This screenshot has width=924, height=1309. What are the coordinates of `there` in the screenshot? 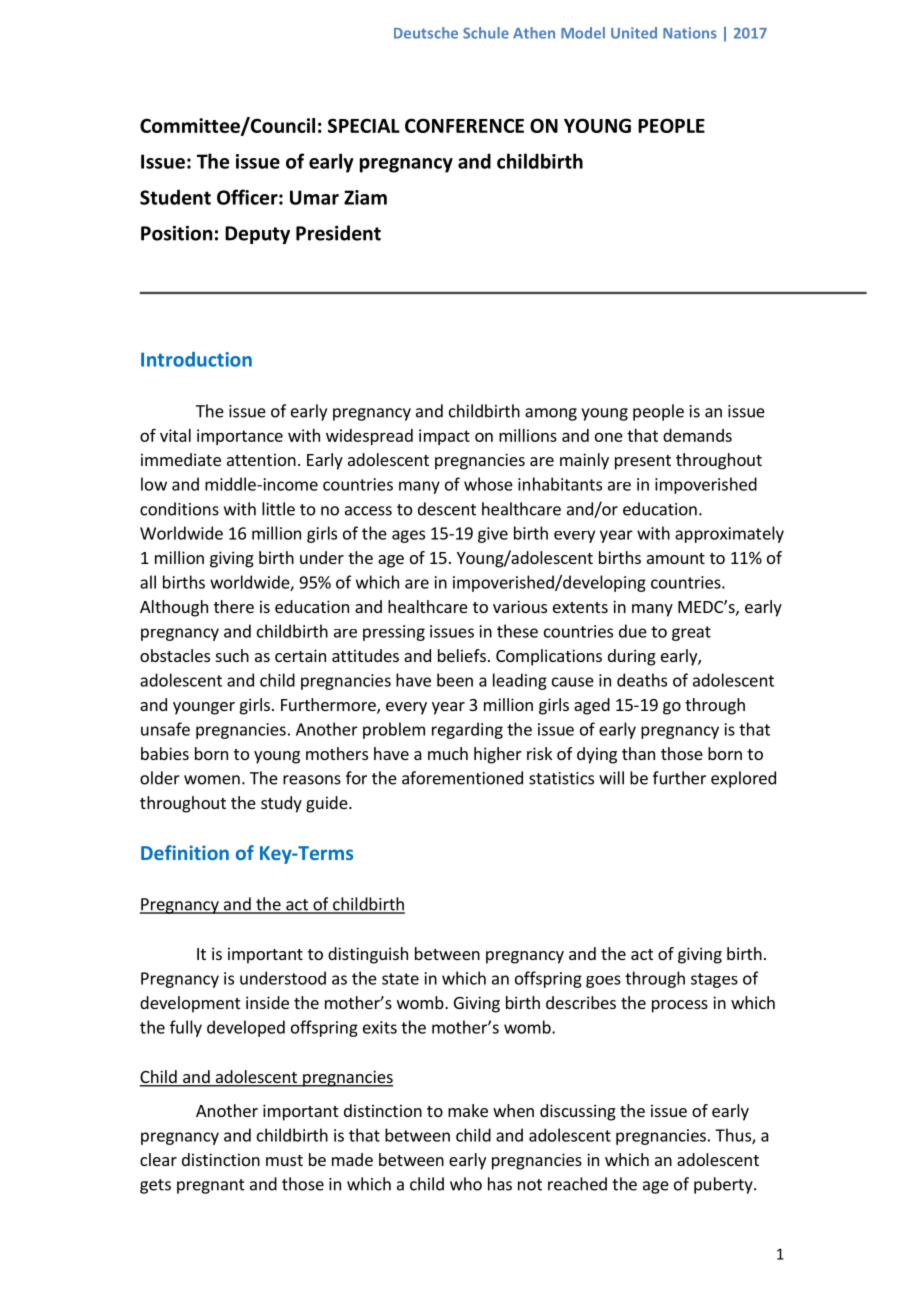 It's located at (234, 606).
